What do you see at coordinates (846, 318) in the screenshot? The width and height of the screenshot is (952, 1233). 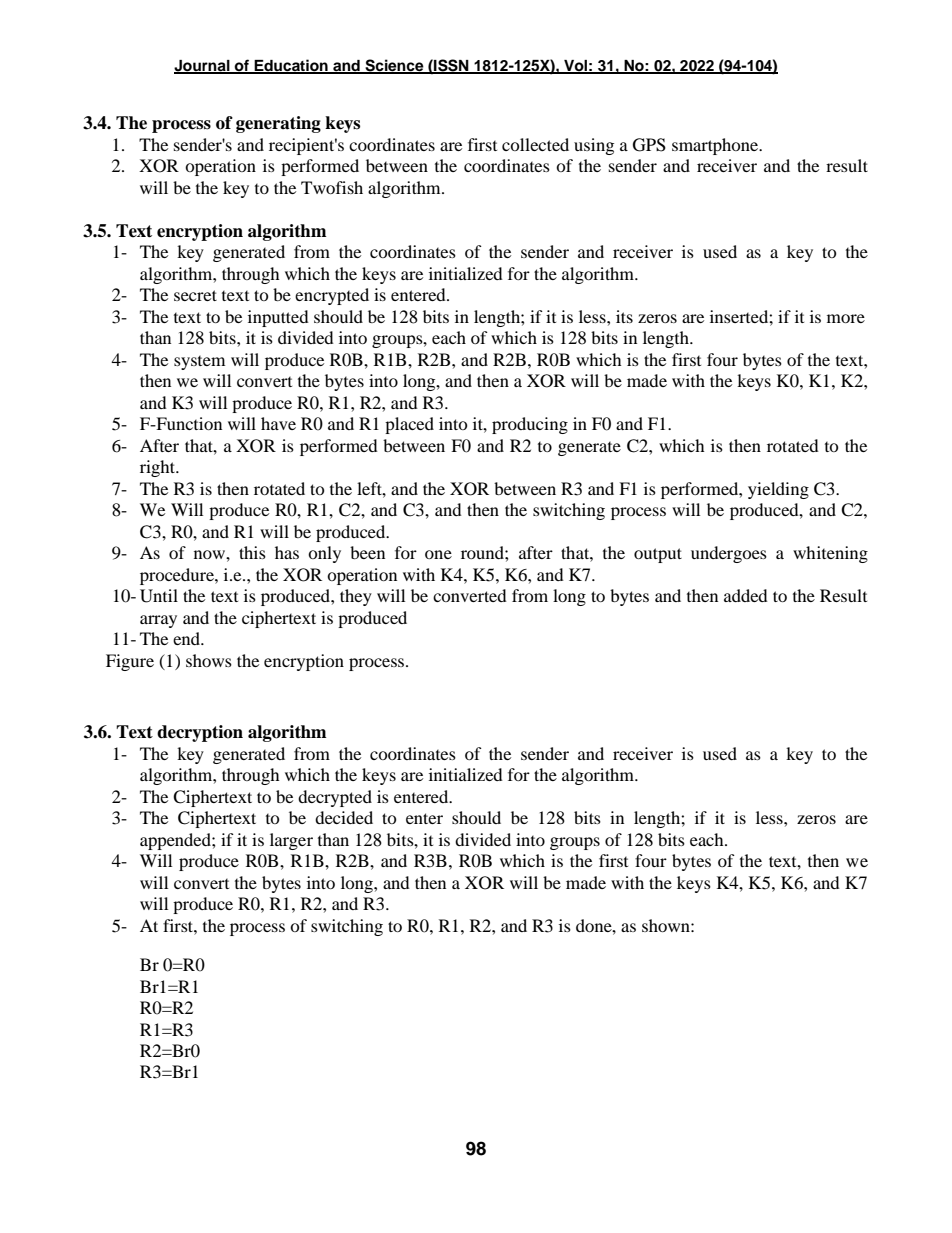 I see `more` at bounding box center [846, 318].
